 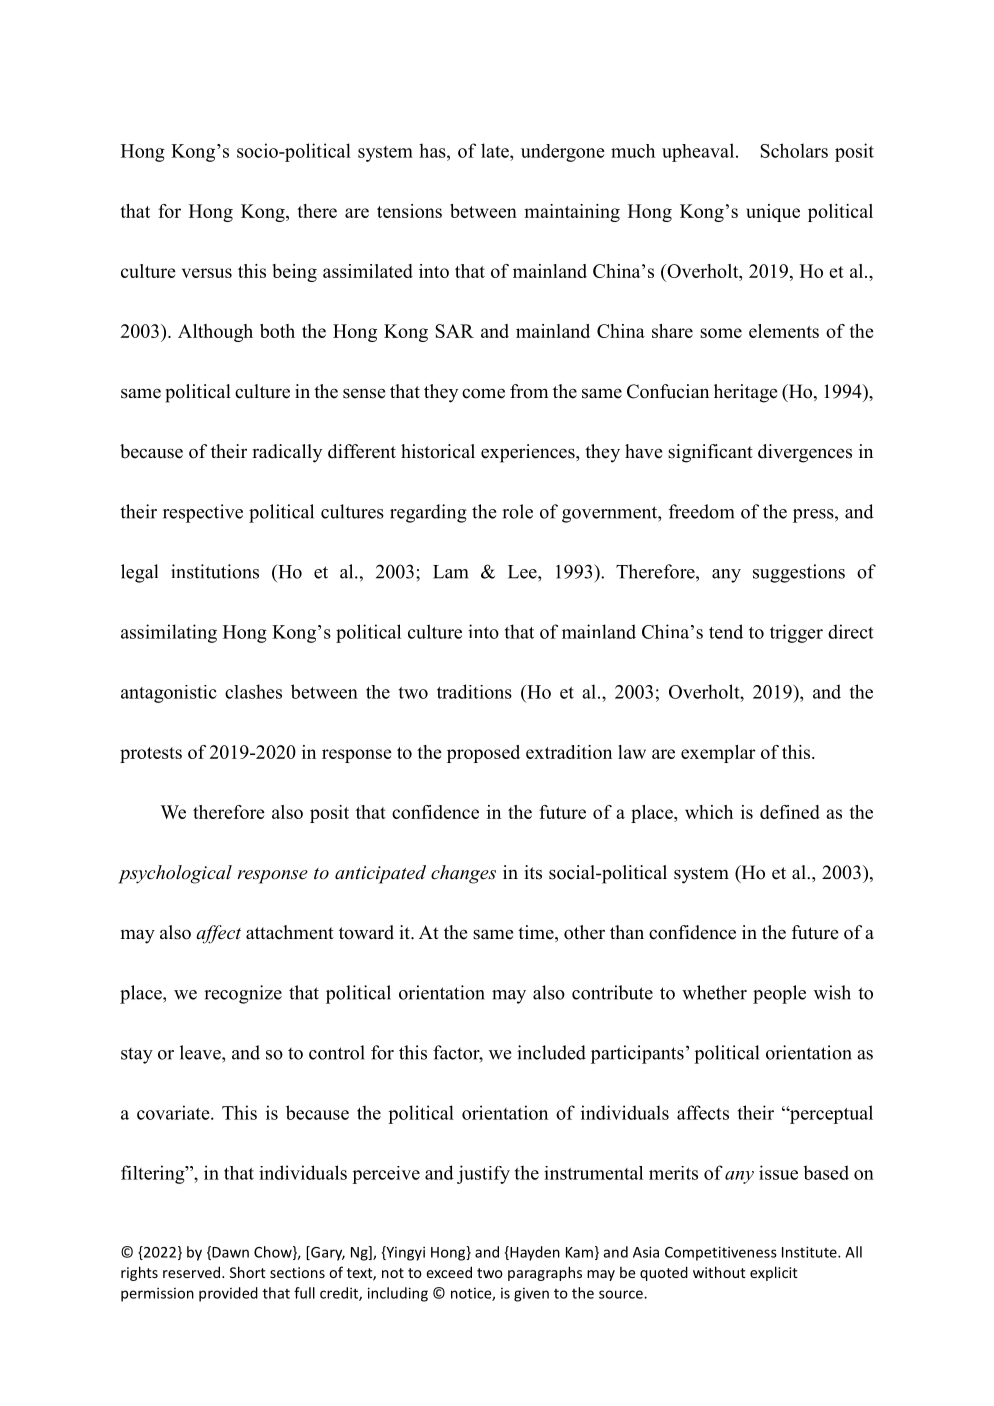 What do you see at coordinates (215, 571) in the screenshot?
I see `institutions` at bounding box center [215, 571].
